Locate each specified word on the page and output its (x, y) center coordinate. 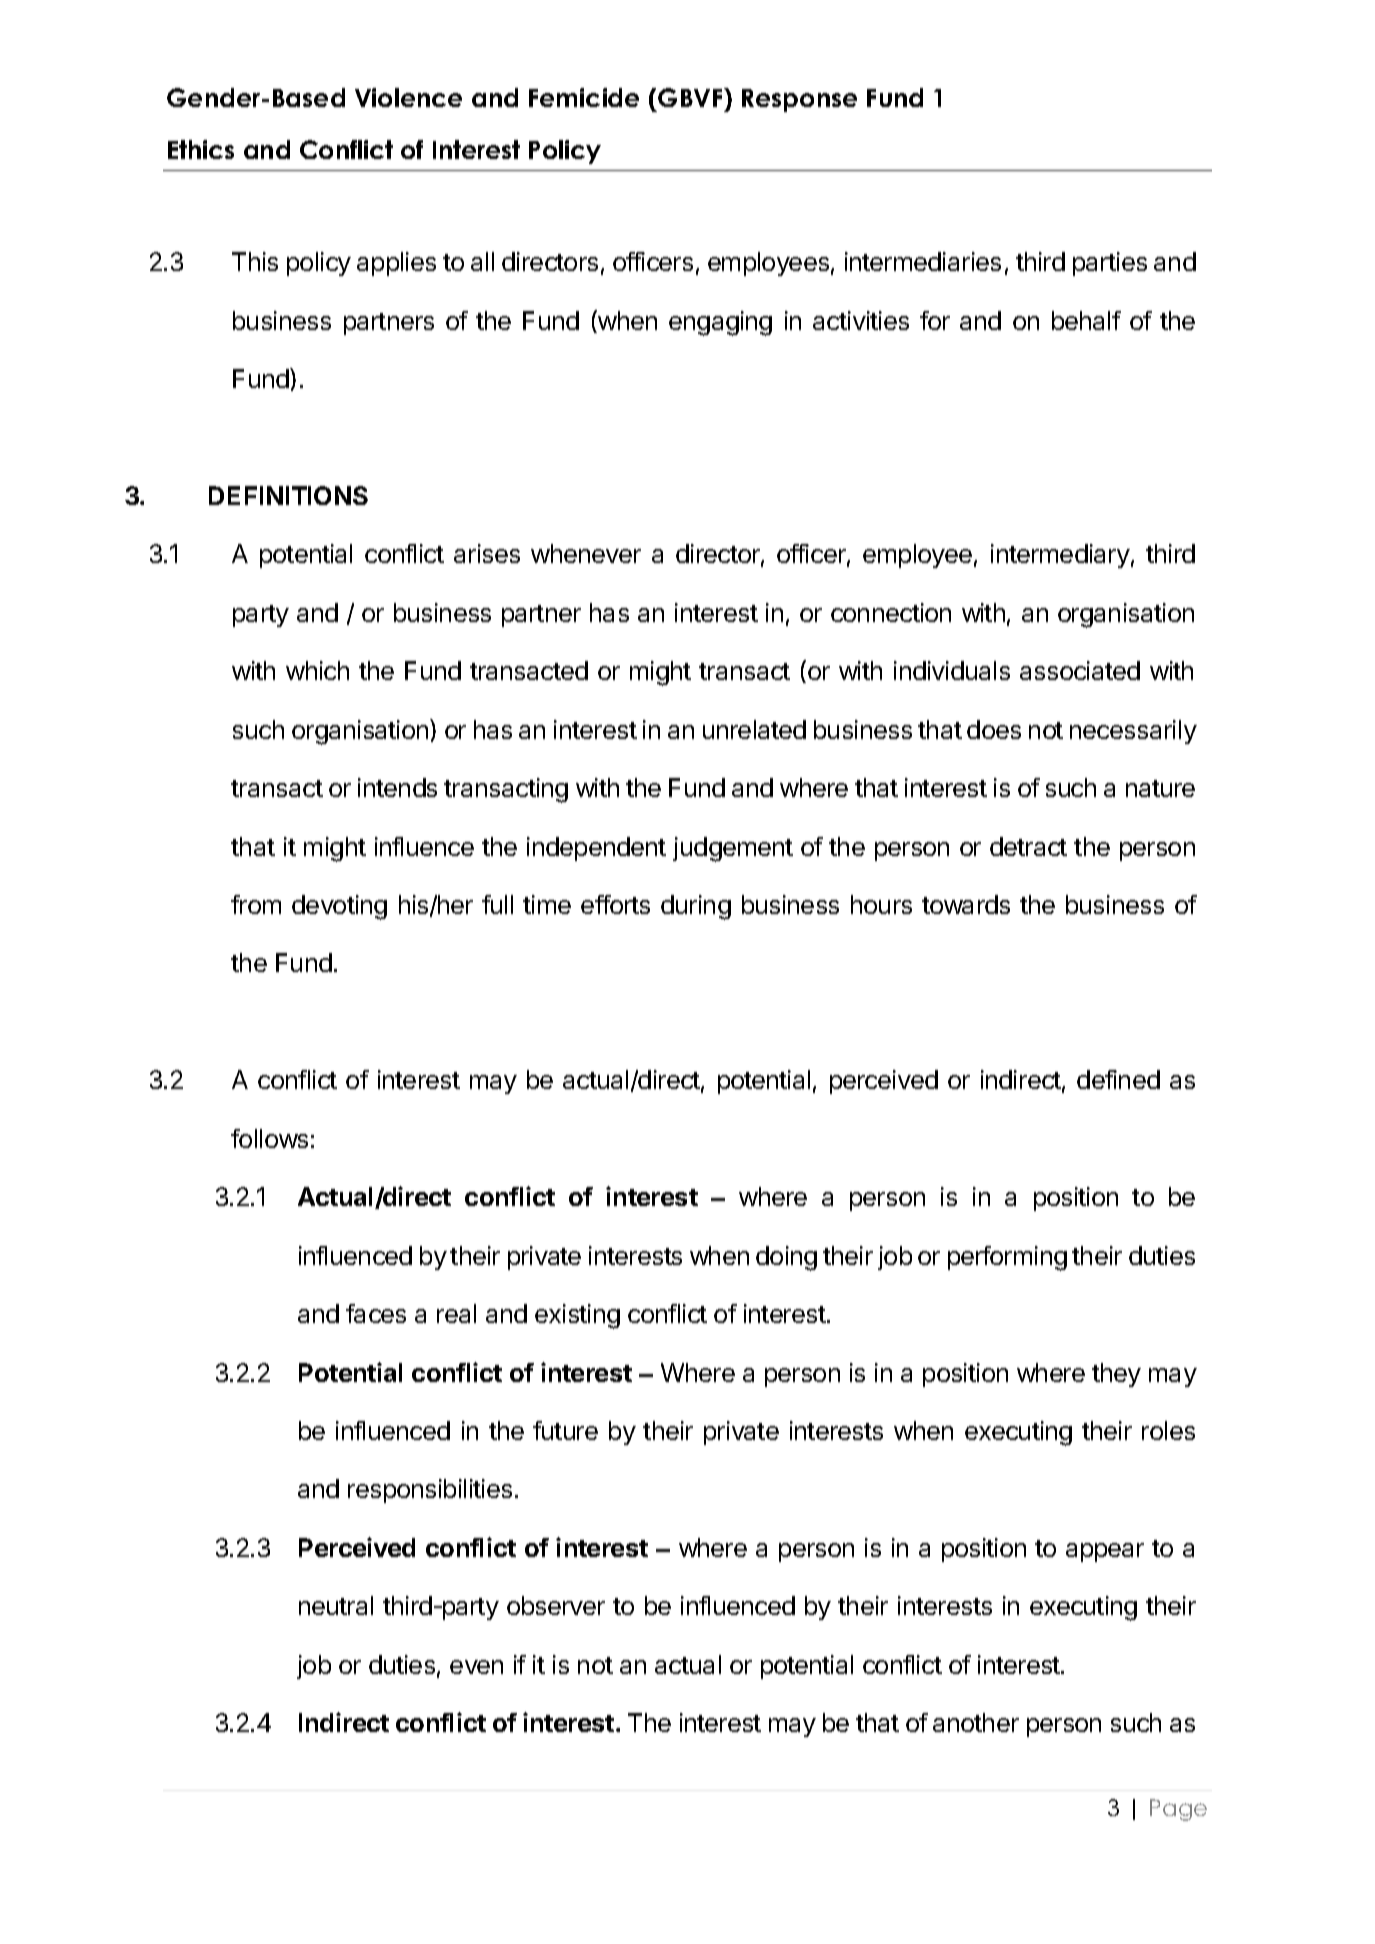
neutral (336, 1605)
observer (556, 1605)
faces (376, 1313)
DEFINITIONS (288, 495)
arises (487, 553)
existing (577, 1316)
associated (1080, 670)
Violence (408, 97)
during (696, 907)
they (1116, 1375)
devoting (339, 907)
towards (966, 904)
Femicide (584, 97)
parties (1110, 264)
